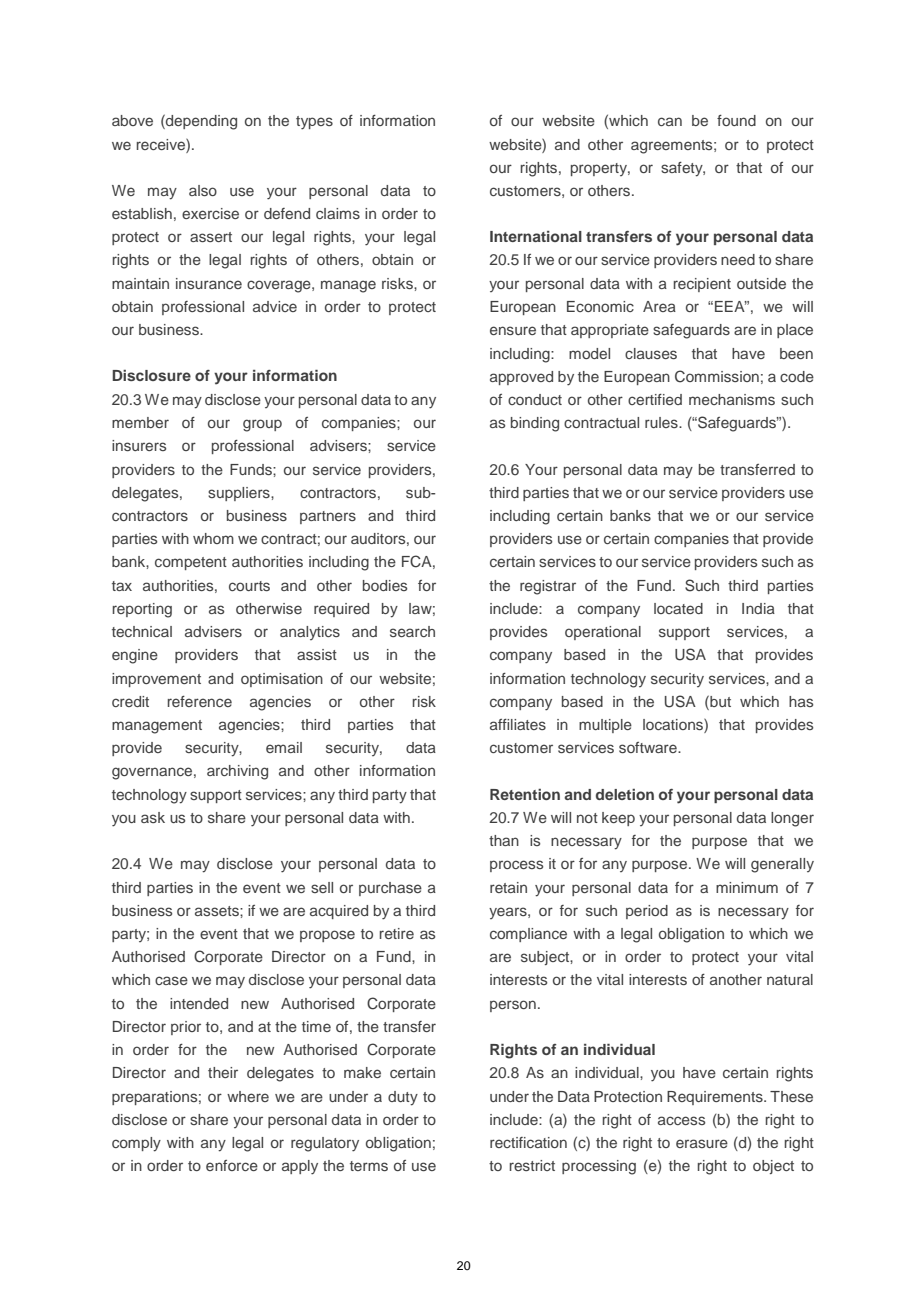  What do you see at coordinates (218, 911) in the screenshot?
I see `assets` at bounding box center [218, 911].
